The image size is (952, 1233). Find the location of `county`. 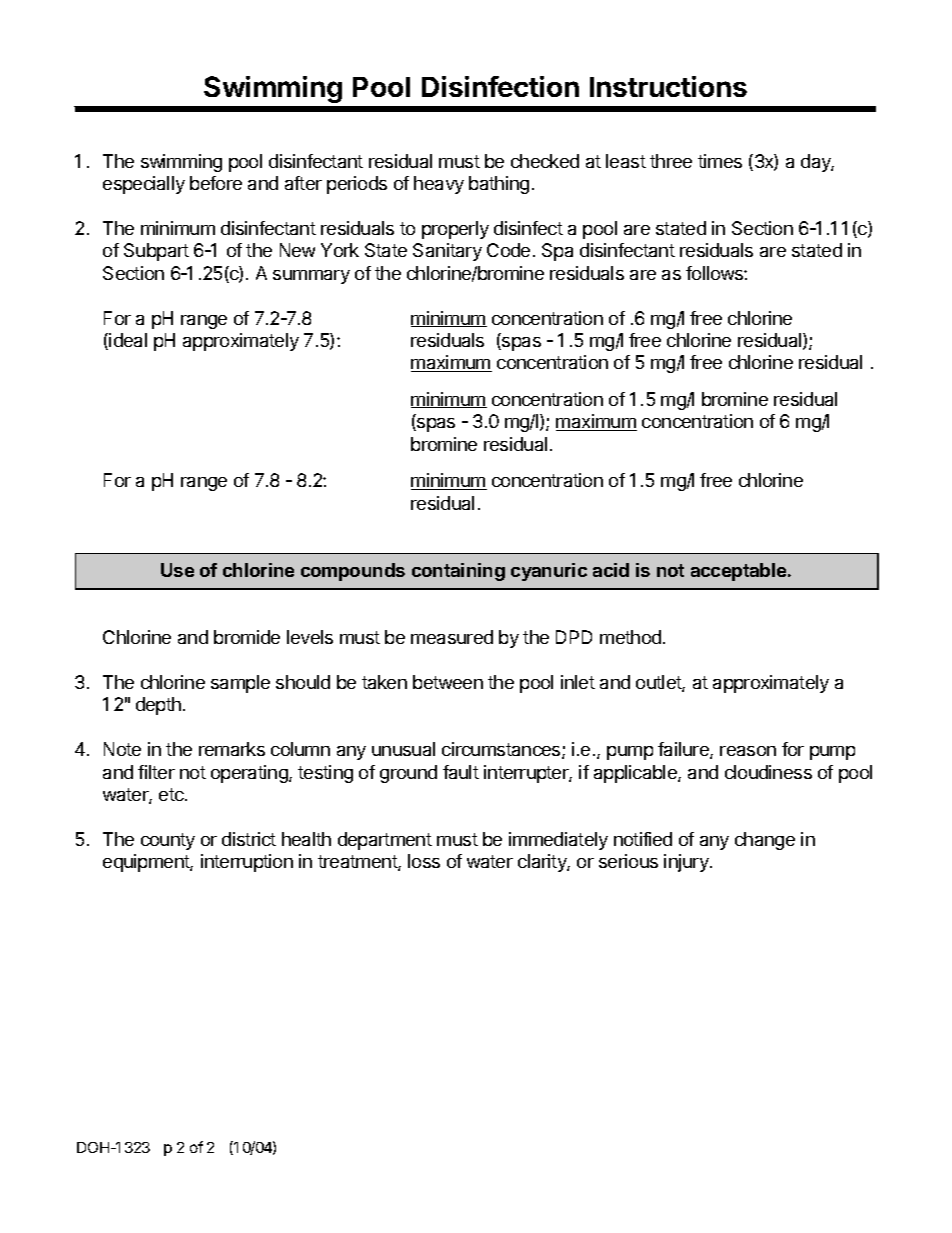

county is located at coordinates (168, 841).
